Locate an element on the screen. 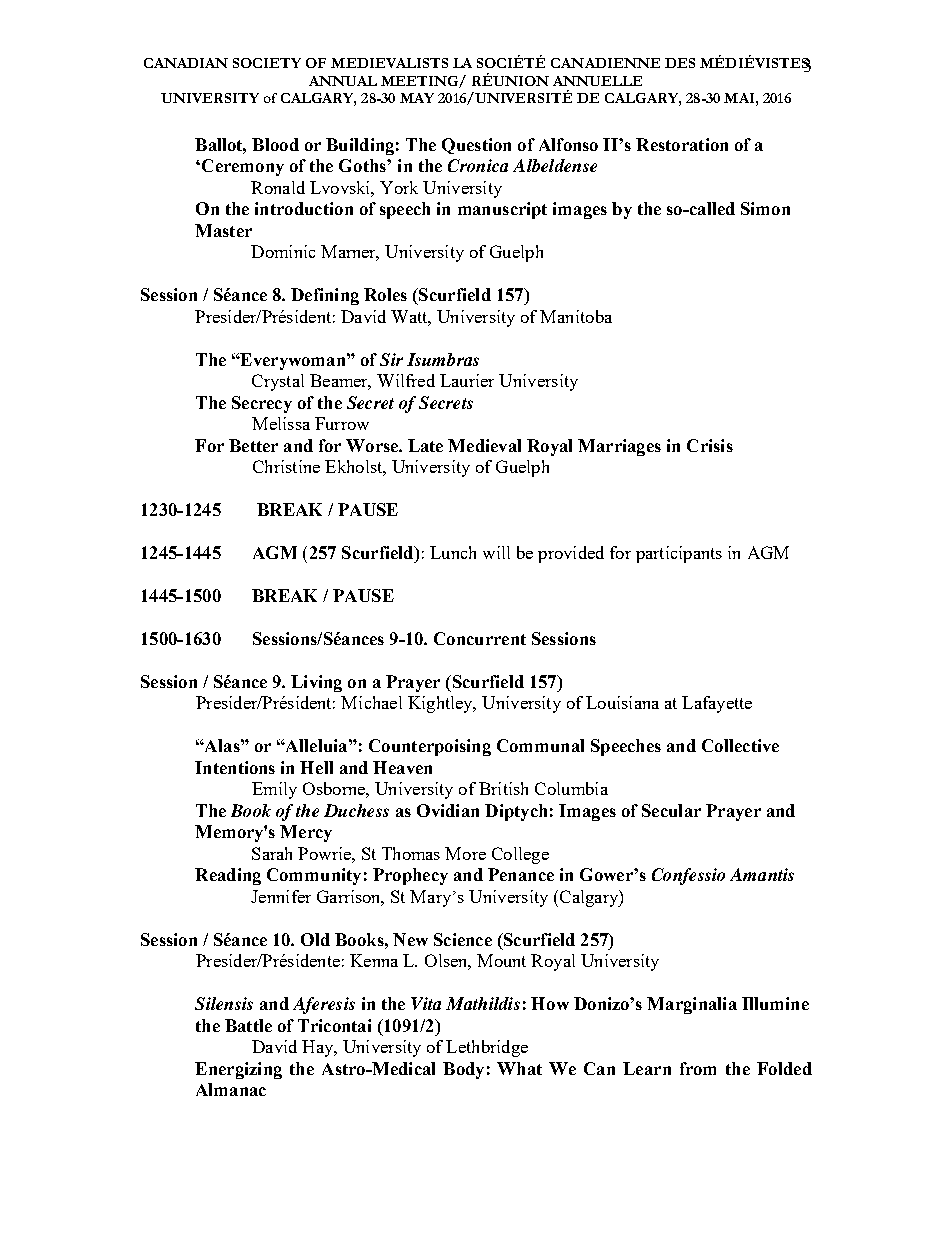 The width and height of the screenshot is (952, 1233). Crisis is located at coordinates (710, 445).
